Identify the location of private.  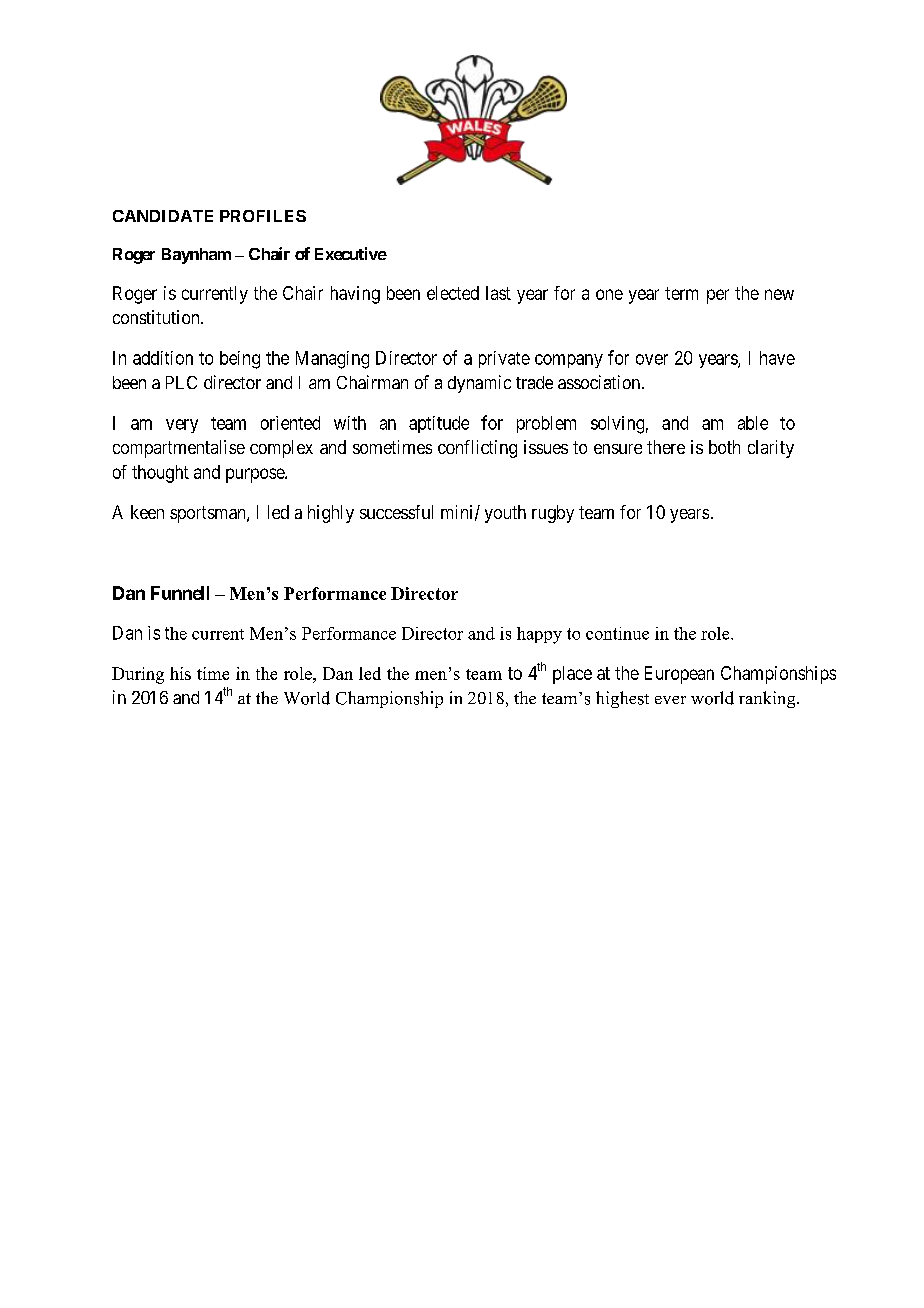
(504, 359).
